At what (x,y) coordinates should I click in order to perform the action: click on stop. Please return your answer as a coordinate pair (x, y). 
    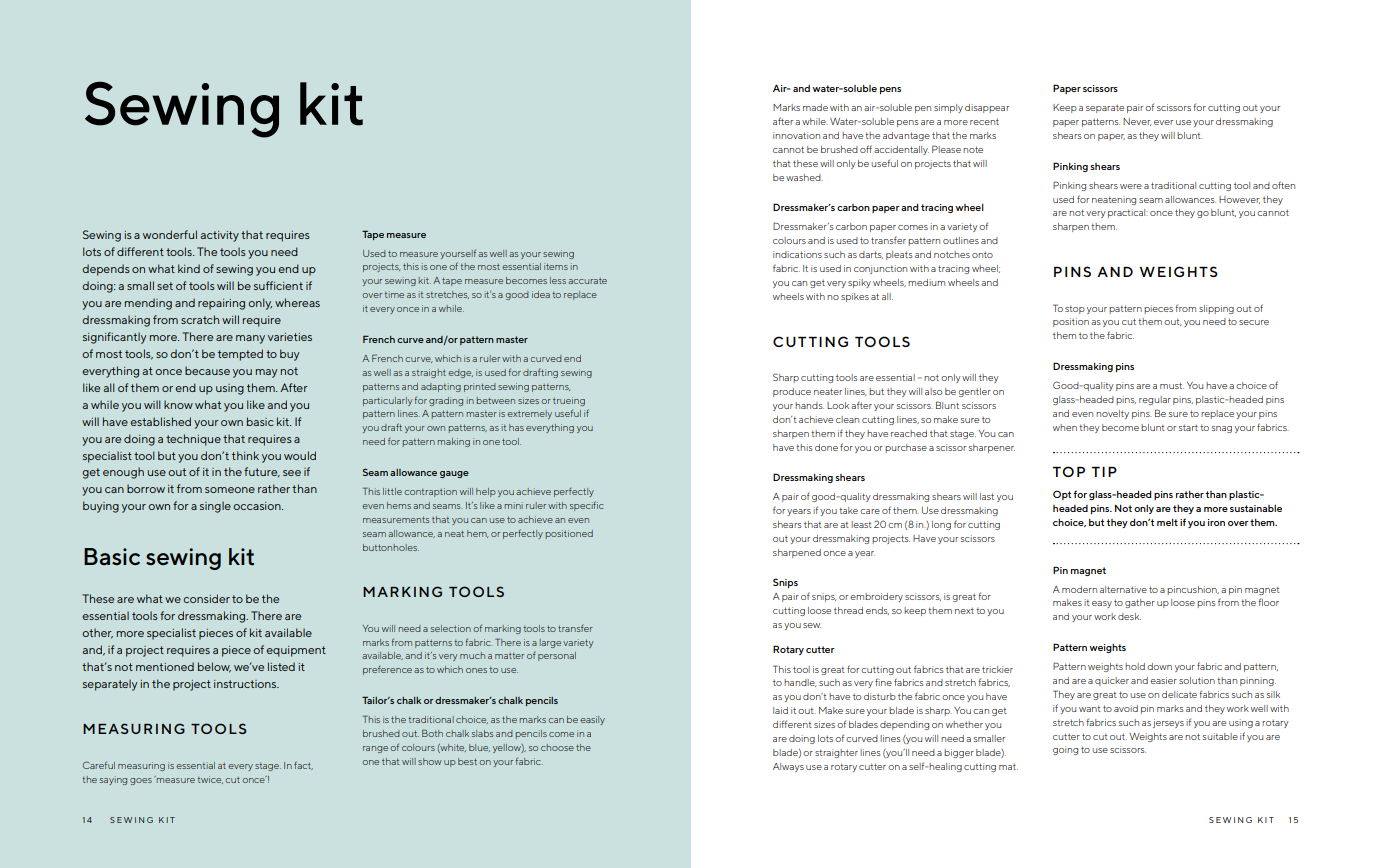
    Looking at the image, I should click on (1075, 310).
